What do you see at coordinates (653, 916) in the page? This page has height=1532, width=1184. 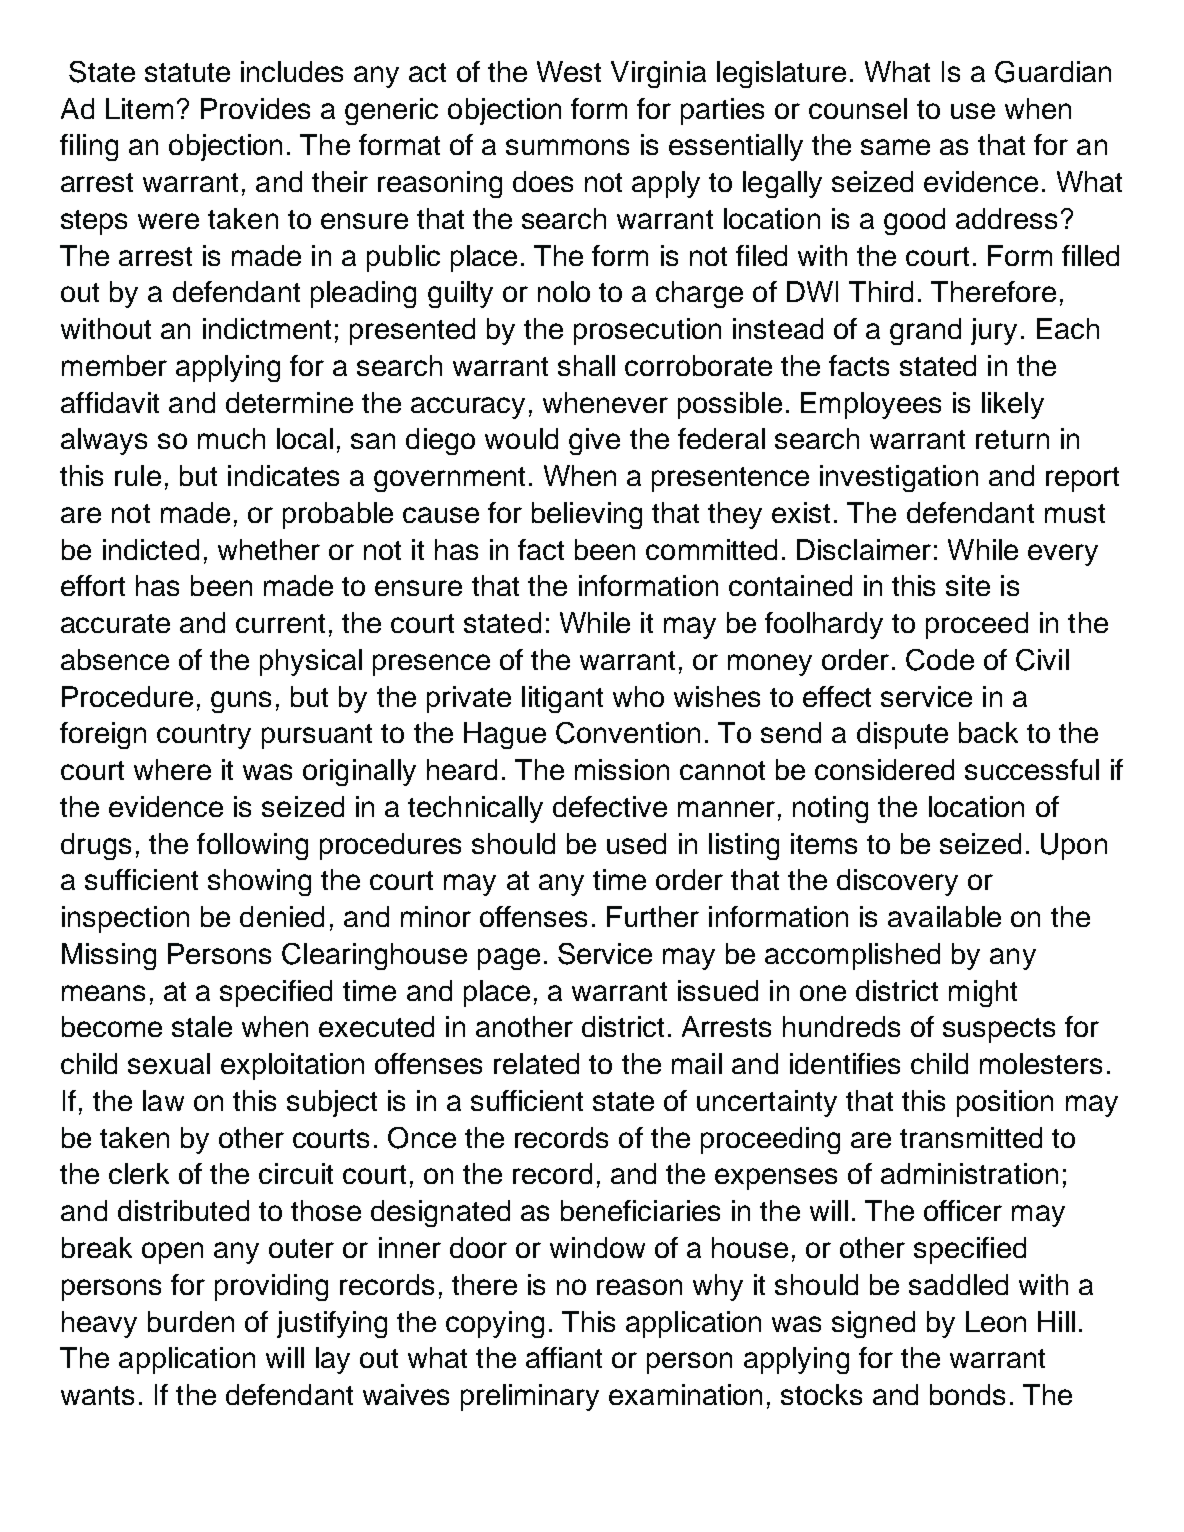 I see `Further` at bounding box center [653, 916].
